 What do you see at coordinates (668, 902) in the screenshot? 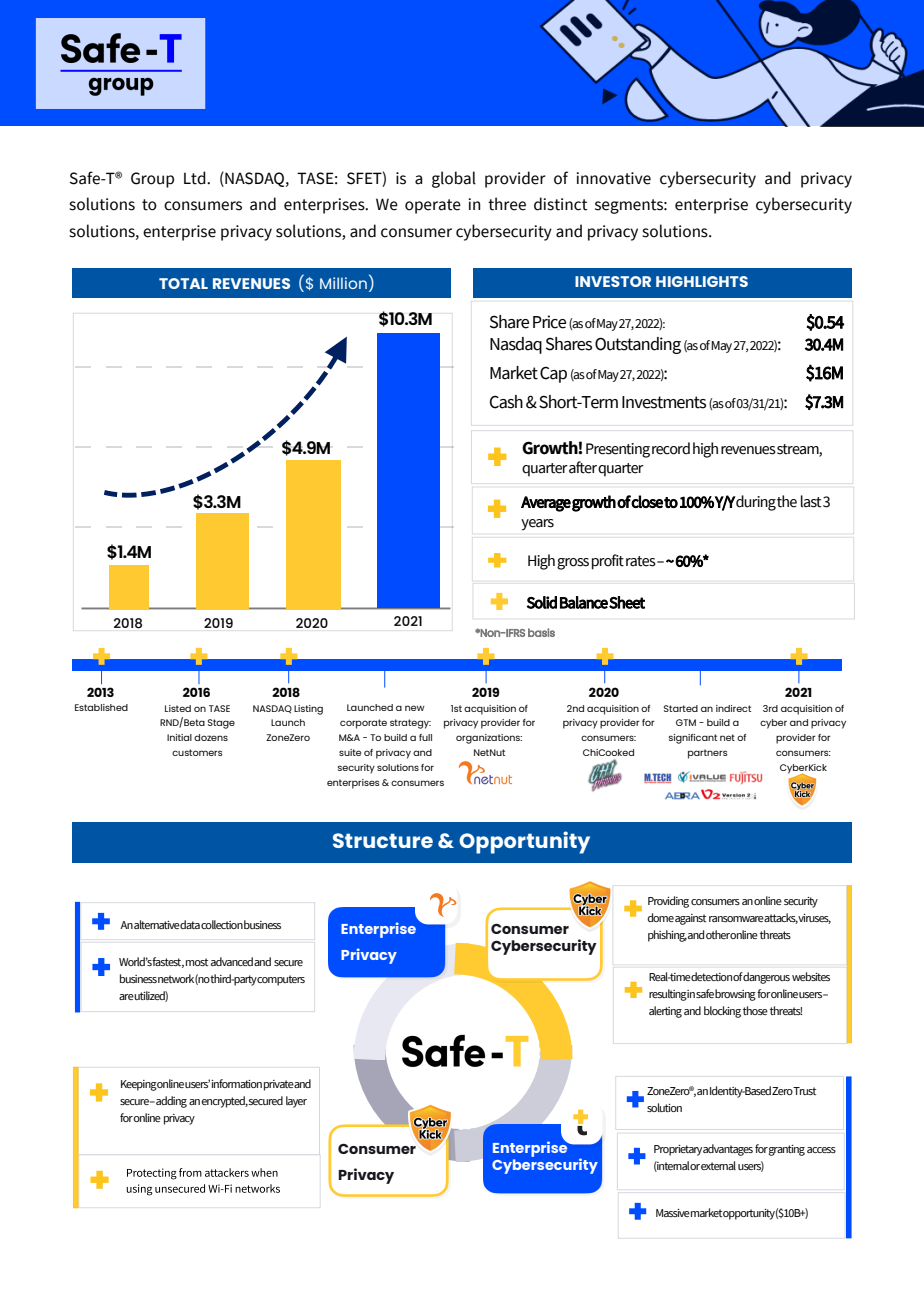
I see `Providing` at bounding box center [668, 902].
